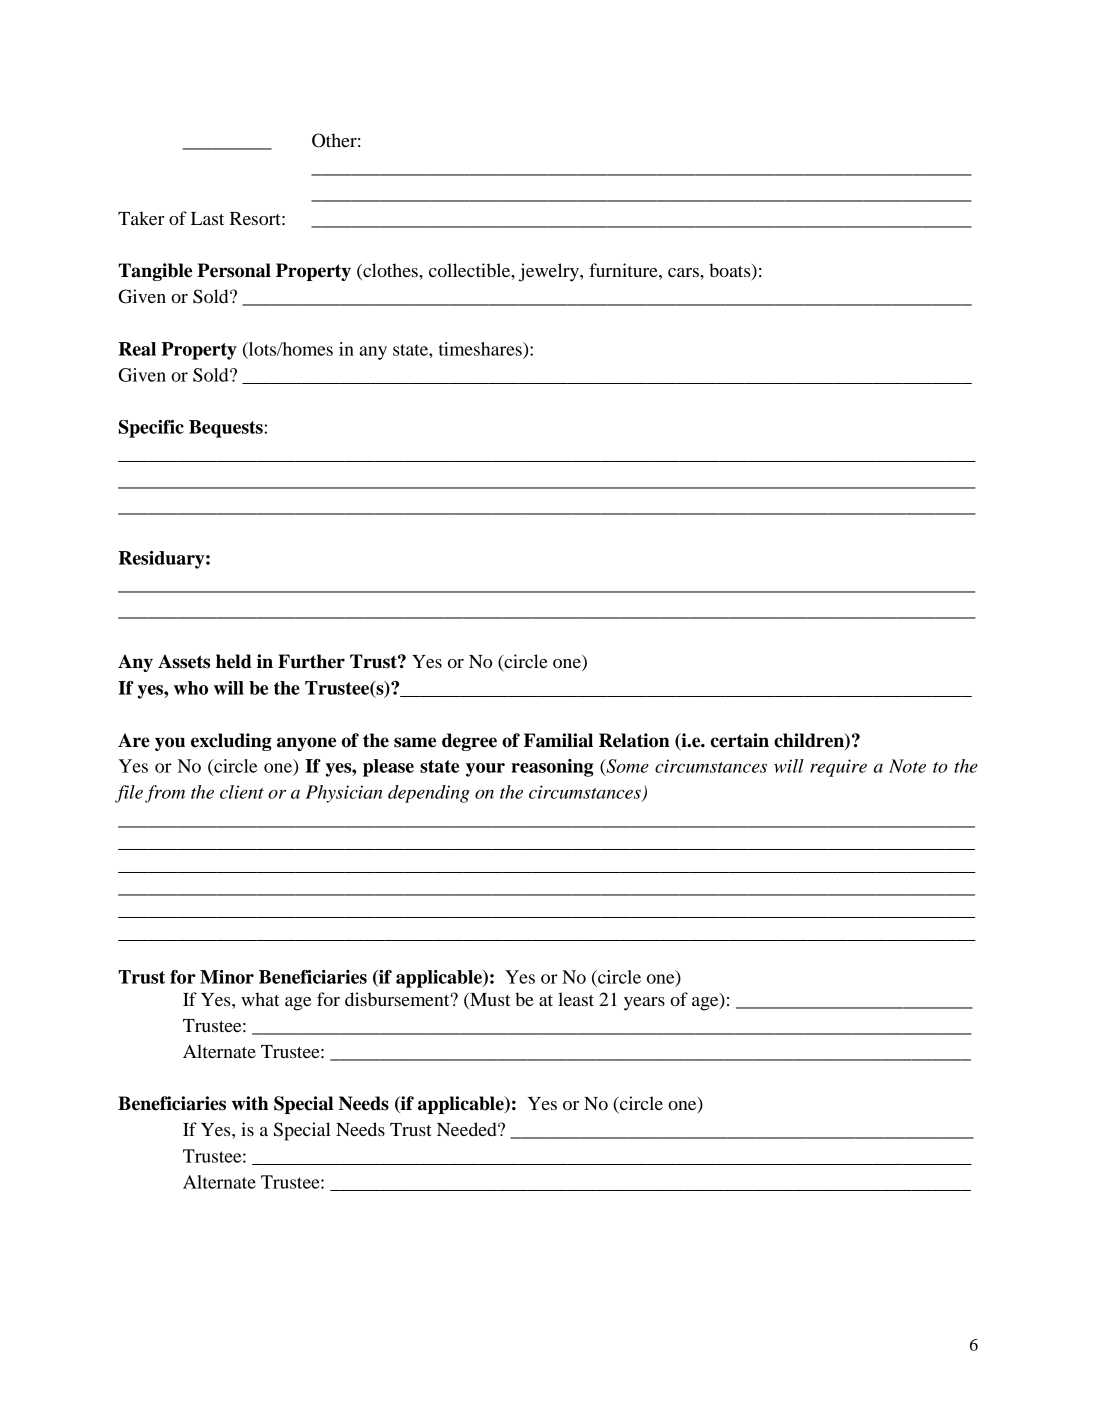 The image size is (1096, 1419). What do you see at coordinates (250, 1103) in the page?
I see `with` at bounding box center [250, 1103].
